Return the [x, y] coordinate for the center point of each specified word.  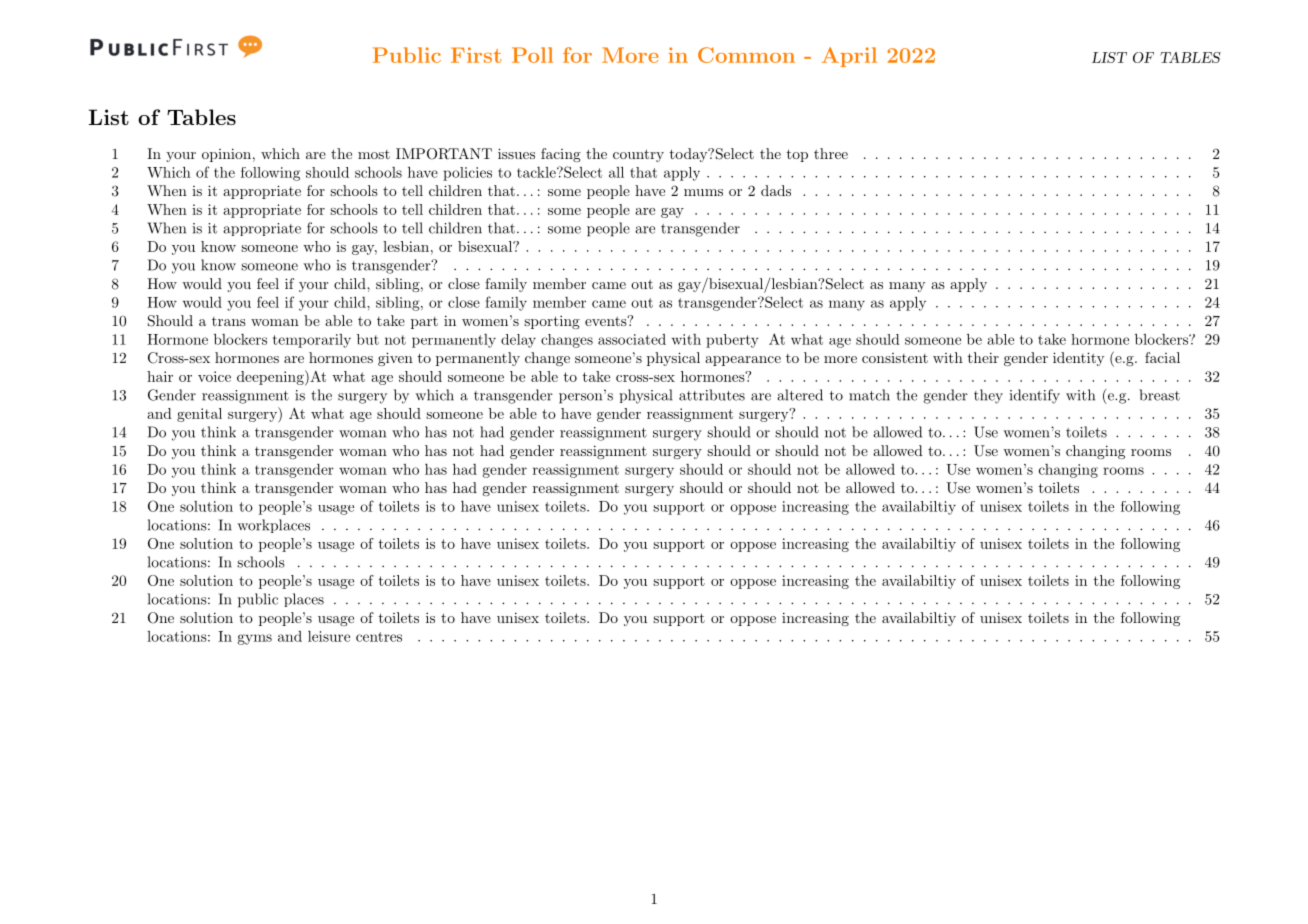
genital [199, 415]
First [476, 55]
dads [776, 190]
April [849, 57]
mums [703, 192]
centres [379, 637]
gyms [254, 639]
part [424, 323]
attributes [712, 395]
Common [746, 55]
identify [1035, 396]
